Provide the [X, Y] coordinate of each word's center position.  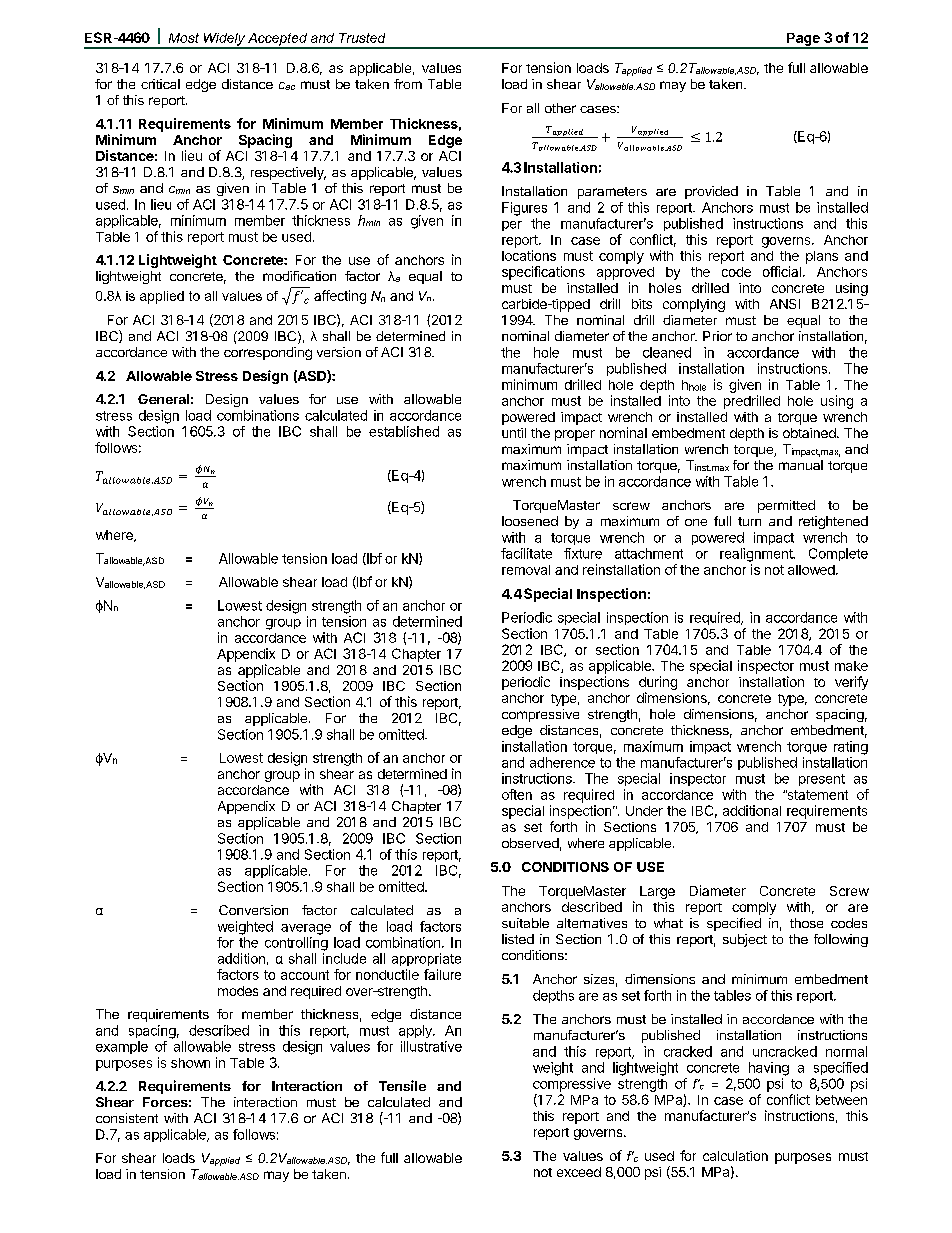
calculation [735, 1156]
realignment [757, 555]
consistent [127, 1118]
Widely [224, 40]
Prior [717, 336]
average [306, 929]
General [163, 399]
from [408, 84]
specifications [543, 273]
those [806, 923]
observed [530, 843]
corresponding [268, 353]
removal [526, 570]
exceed [579, 1172]
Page [803, 40]
